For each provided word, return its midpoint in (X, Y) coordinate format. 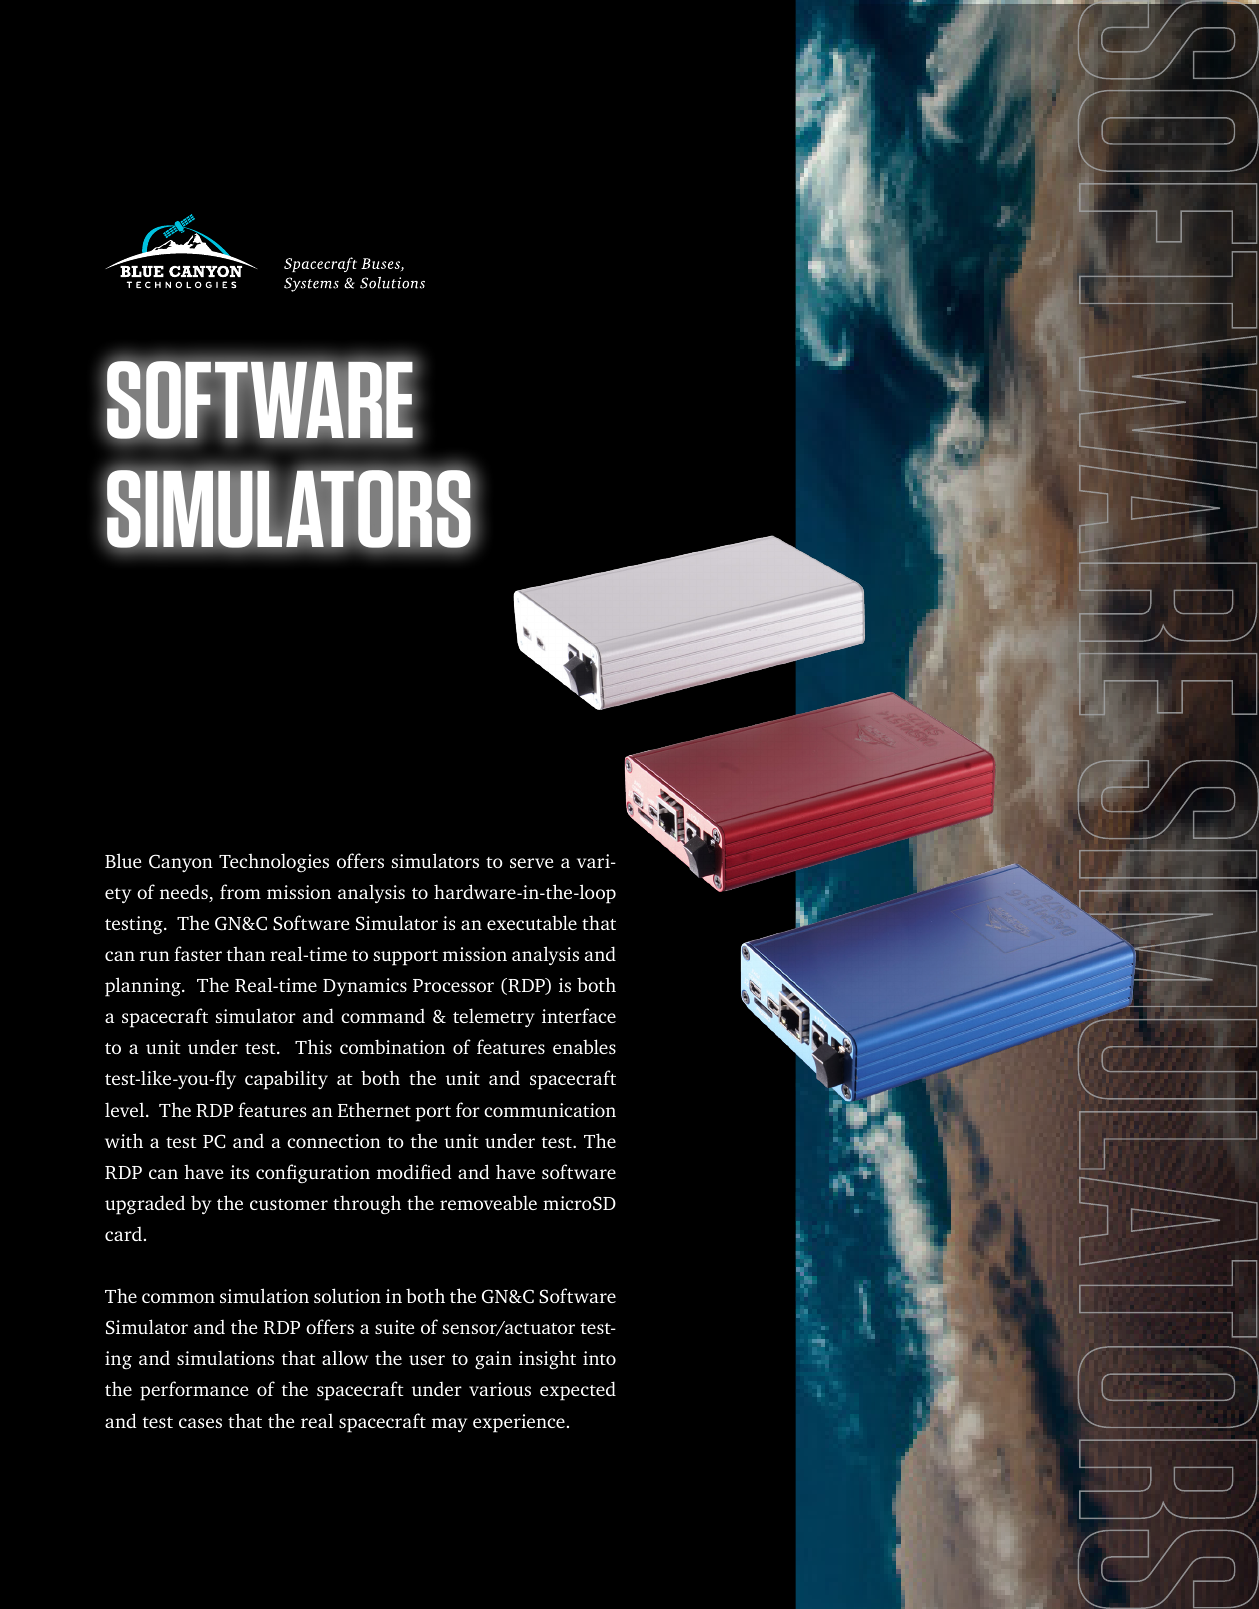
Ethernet (374, 1109)
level (126, 1109)
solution (347, 1295)
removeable (488, 1202)
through (367, 1205)
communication (550, 1110)
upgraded (145, 1205)
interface (579, 1015)
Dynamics (365, 987)
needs (185, 893)
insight (547, 1360)
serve (532, 863)
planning (144, 987)
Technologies (274, 863)
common (178, 1298)
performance (194, 1391)
